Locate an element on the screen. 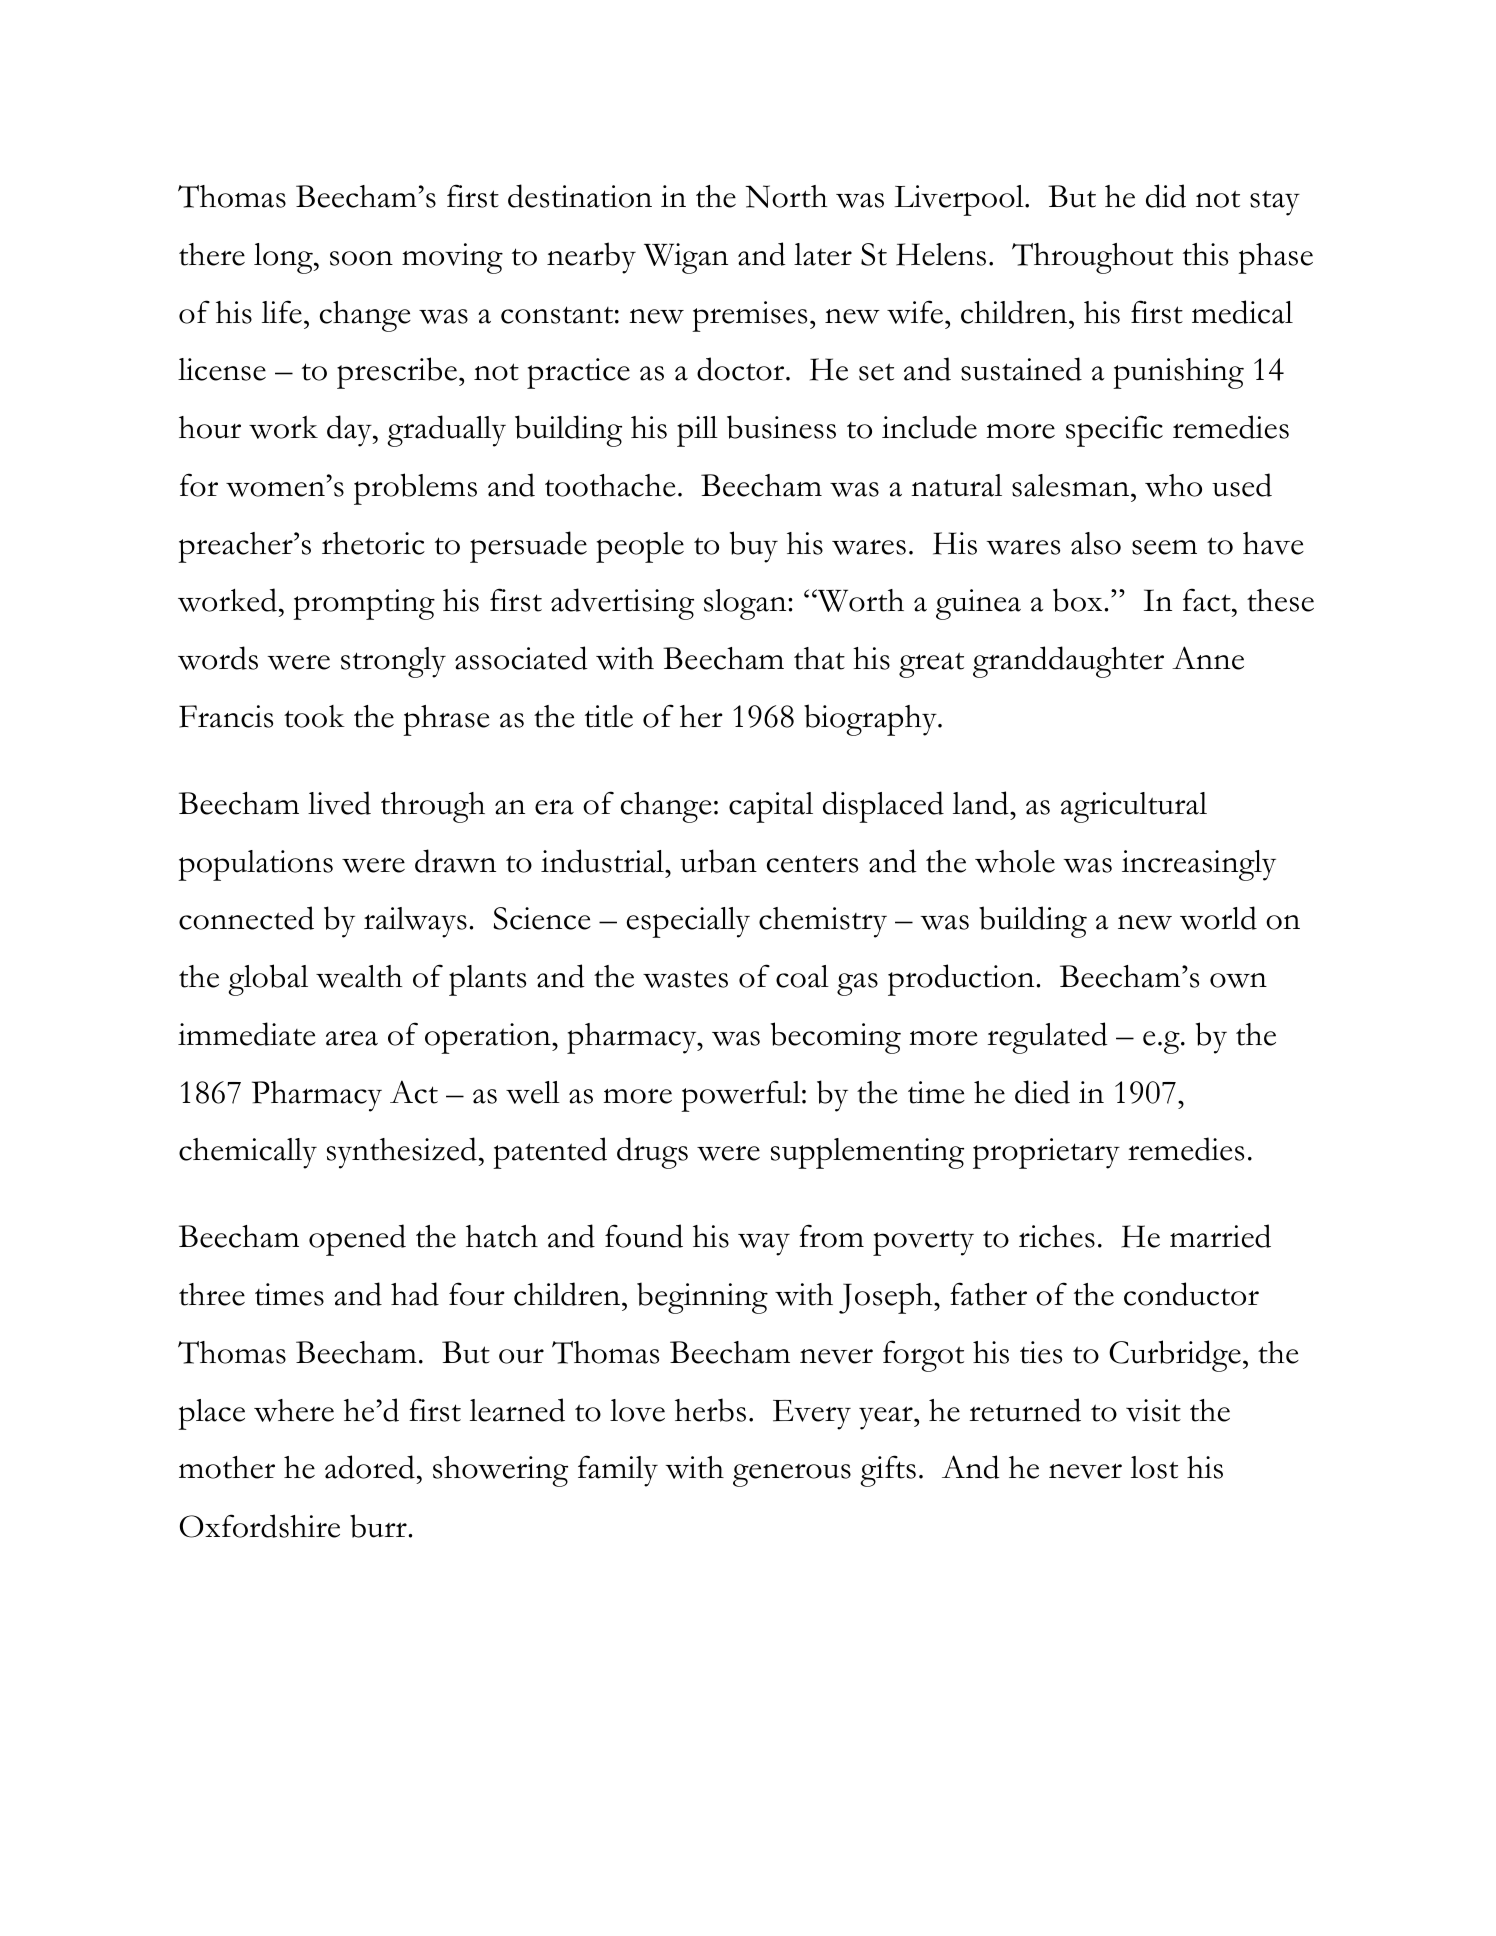  Anne is located at coordinates (1208, 658).
